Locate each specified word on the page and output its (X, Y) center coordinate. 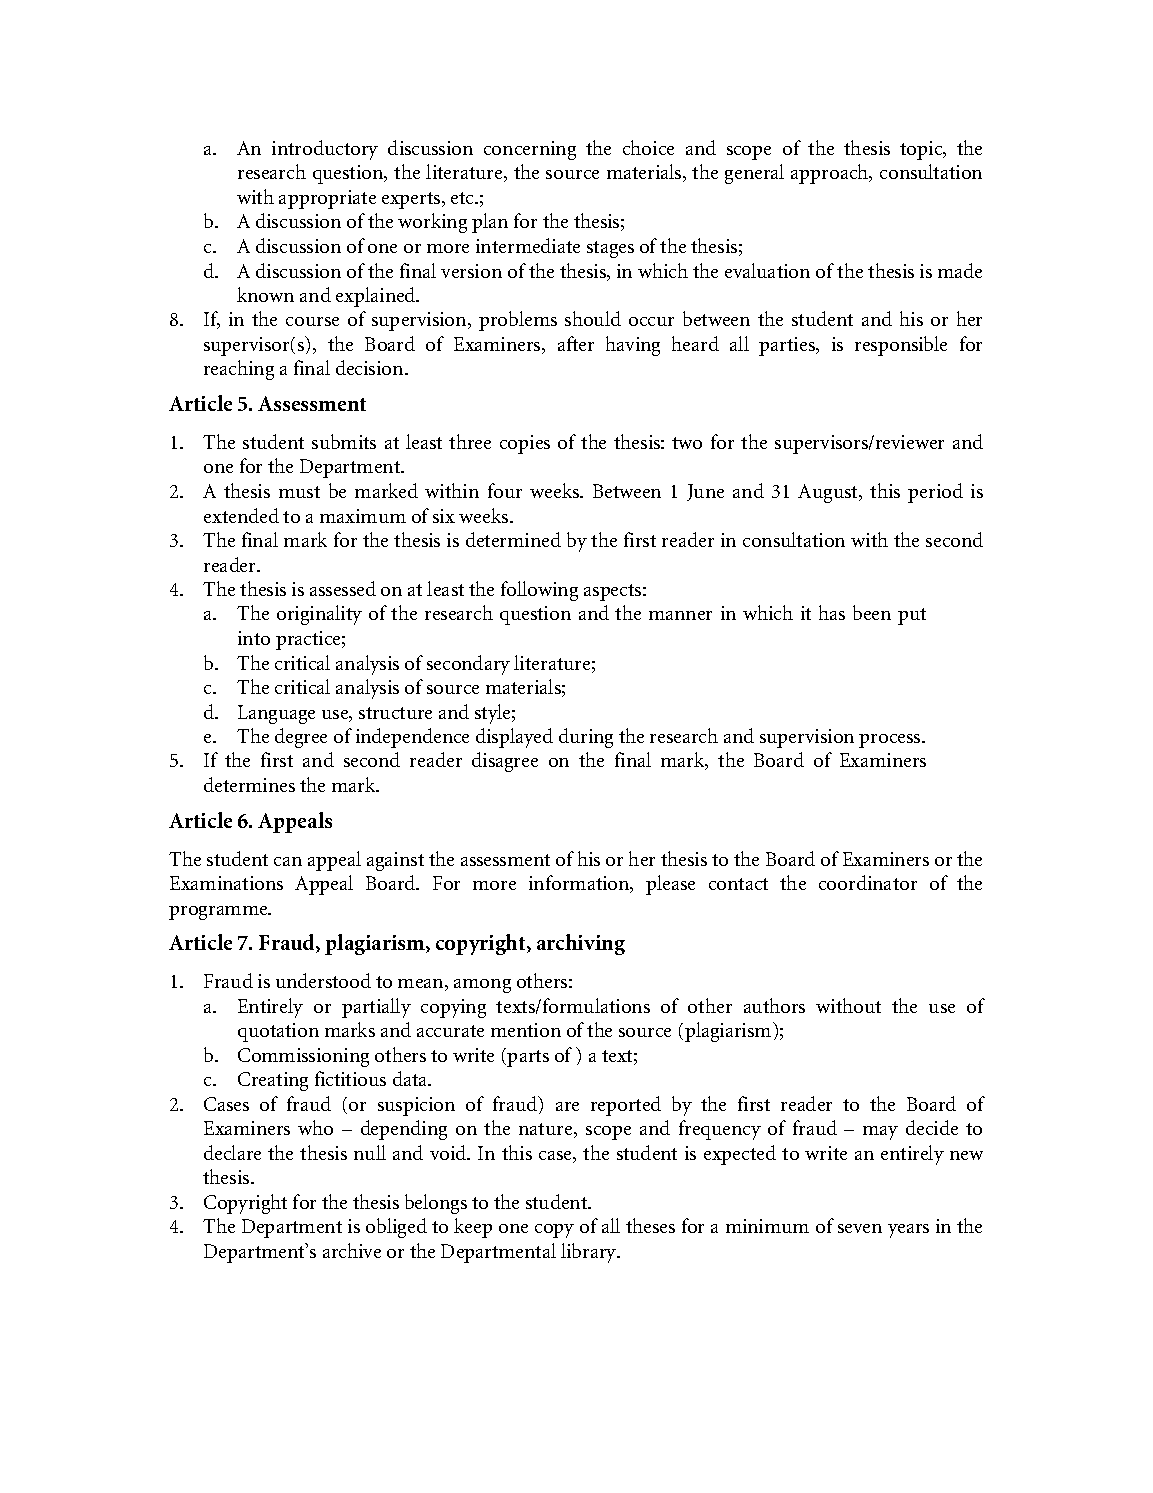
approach (831, 174)
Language (276, 714)
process (891, 741)
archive (352, 1250)
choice (648, 147)
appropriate (327, 199)
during (586, 738)
